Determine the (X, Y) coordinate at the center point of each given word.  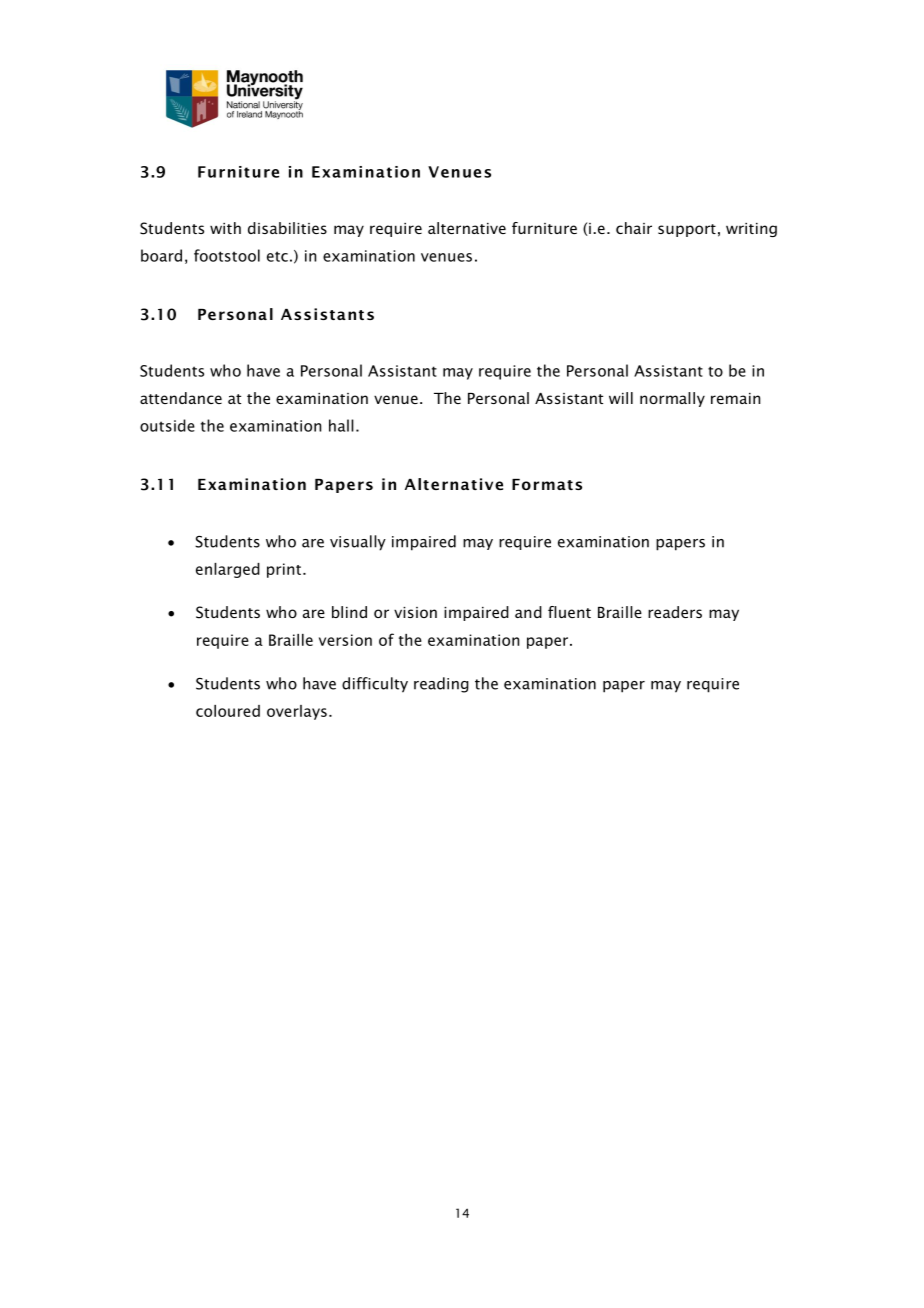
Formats (547, 484)
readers (675, 612)
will (621, 398)
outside (167, 425)
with (225, 228)
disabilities (287, 228)
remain (735, 398)
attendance (181, 398)
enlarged (228, 570)
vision (415, 612)
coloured (228, 711)
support (687, 230)
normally (672, 399)
